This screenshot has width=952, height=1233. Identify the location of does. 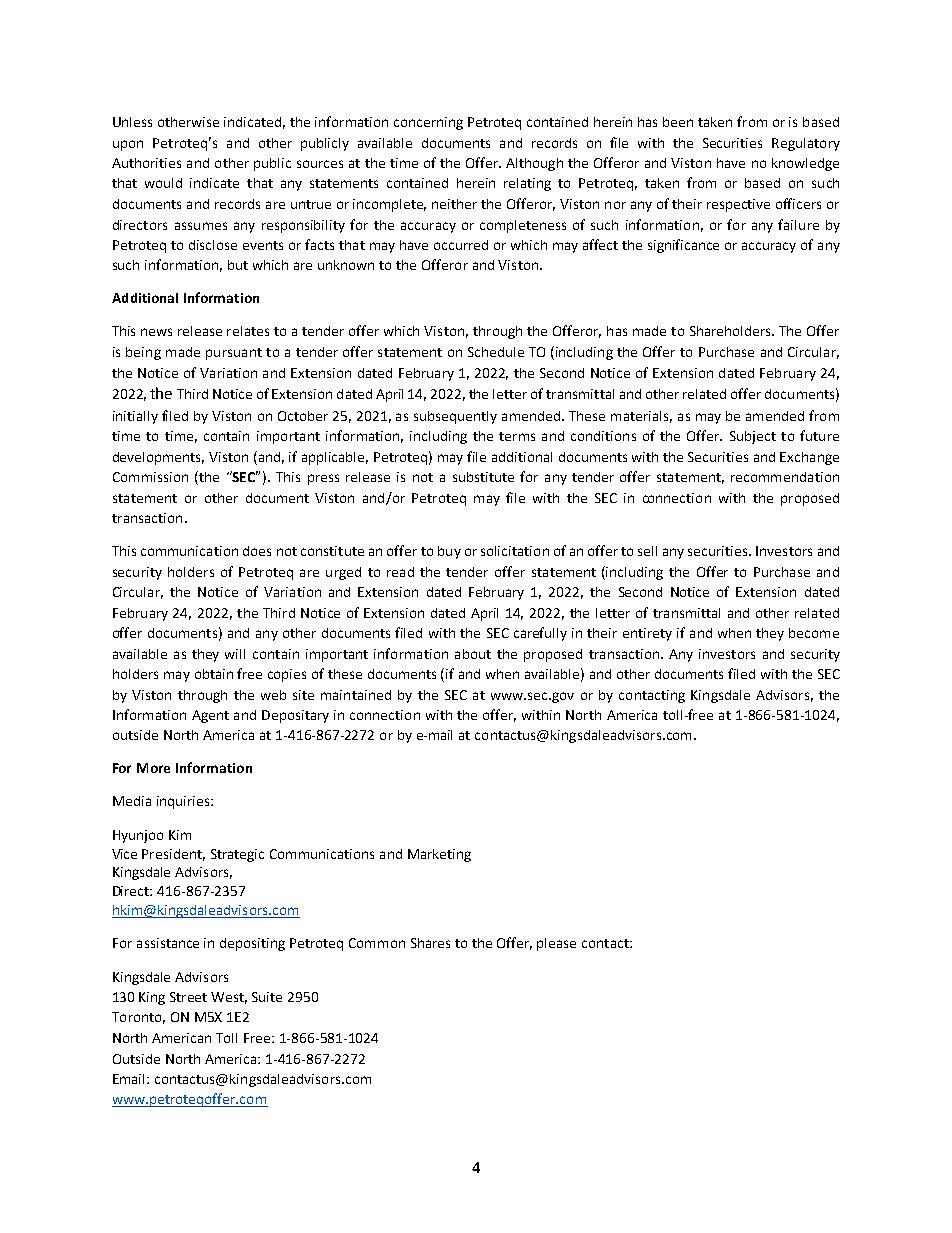
(257, 551).
